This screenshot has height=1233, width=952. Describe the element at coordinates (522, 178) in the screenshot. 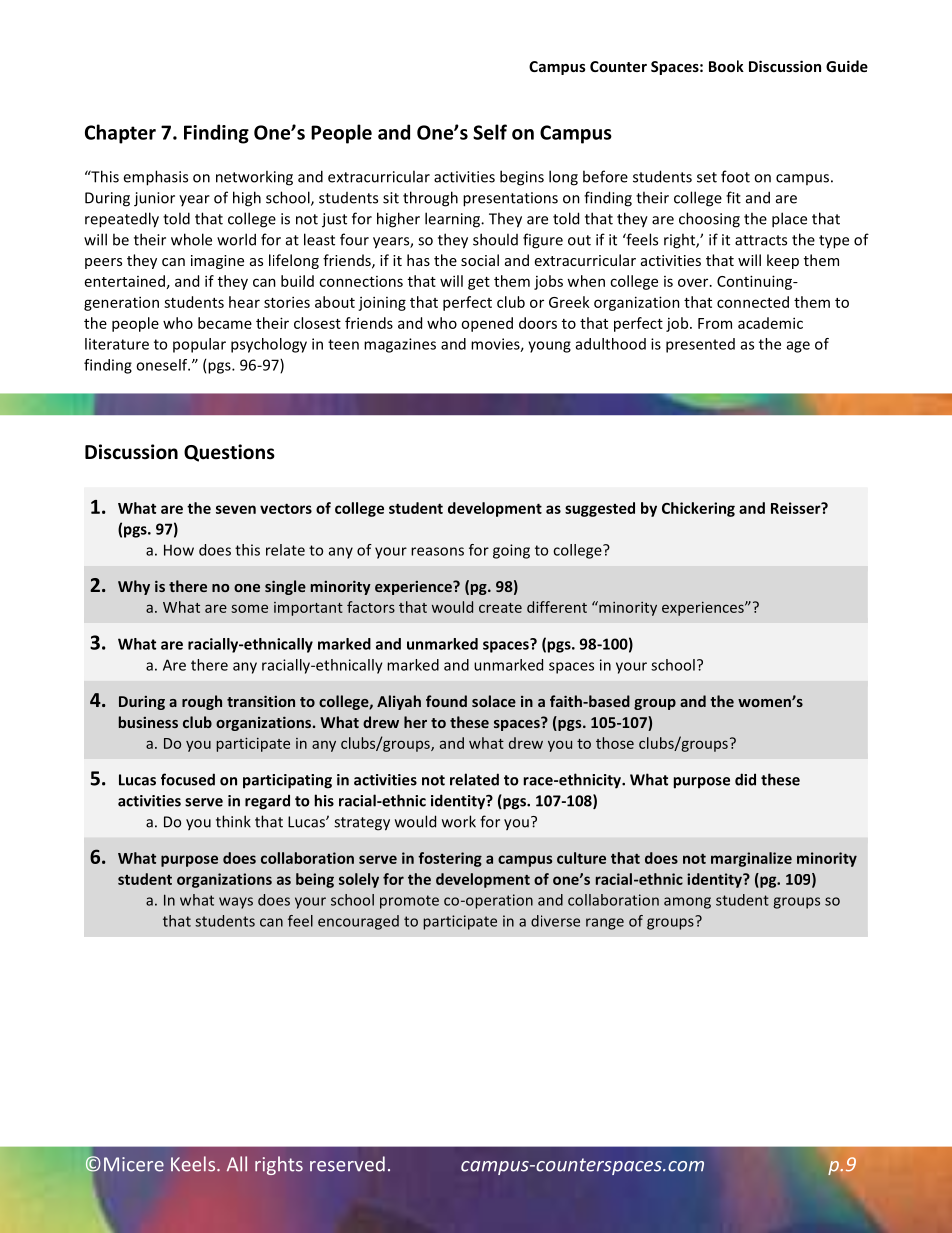

I see `begins` at that location.
